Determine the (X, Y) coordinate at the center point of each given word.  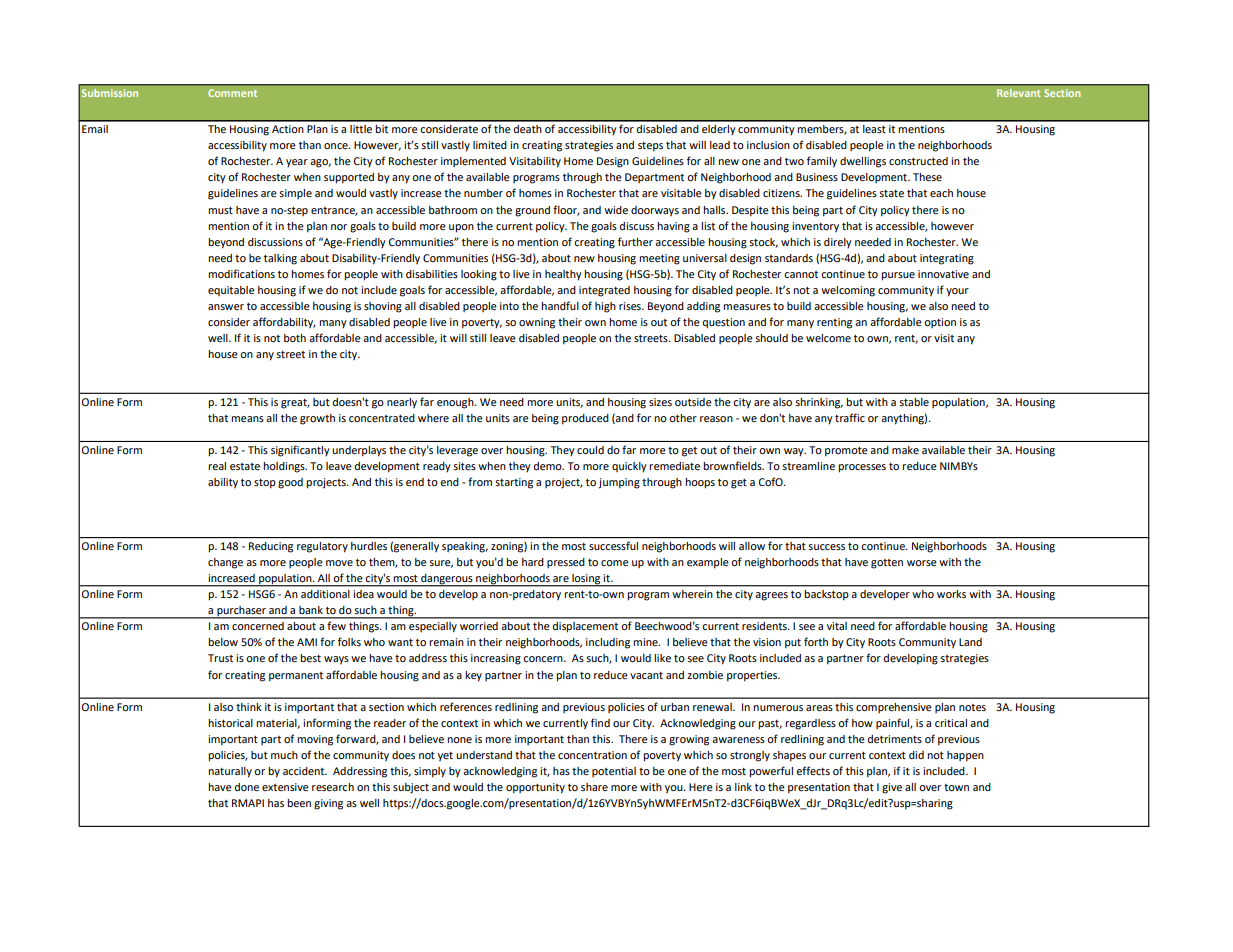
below (223, 642)
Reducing (271, 547)
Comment (232, 93)
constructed (918, 161)
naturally (230, 772)
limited (490, 145)
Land (970, 642)
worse (922, 563)
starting (514, 483)
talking (280, 259)
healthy (563, 275)
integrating (947, 259)
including (608, 643)
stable (914, 402)
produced (585, 419)
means (247, 419)
